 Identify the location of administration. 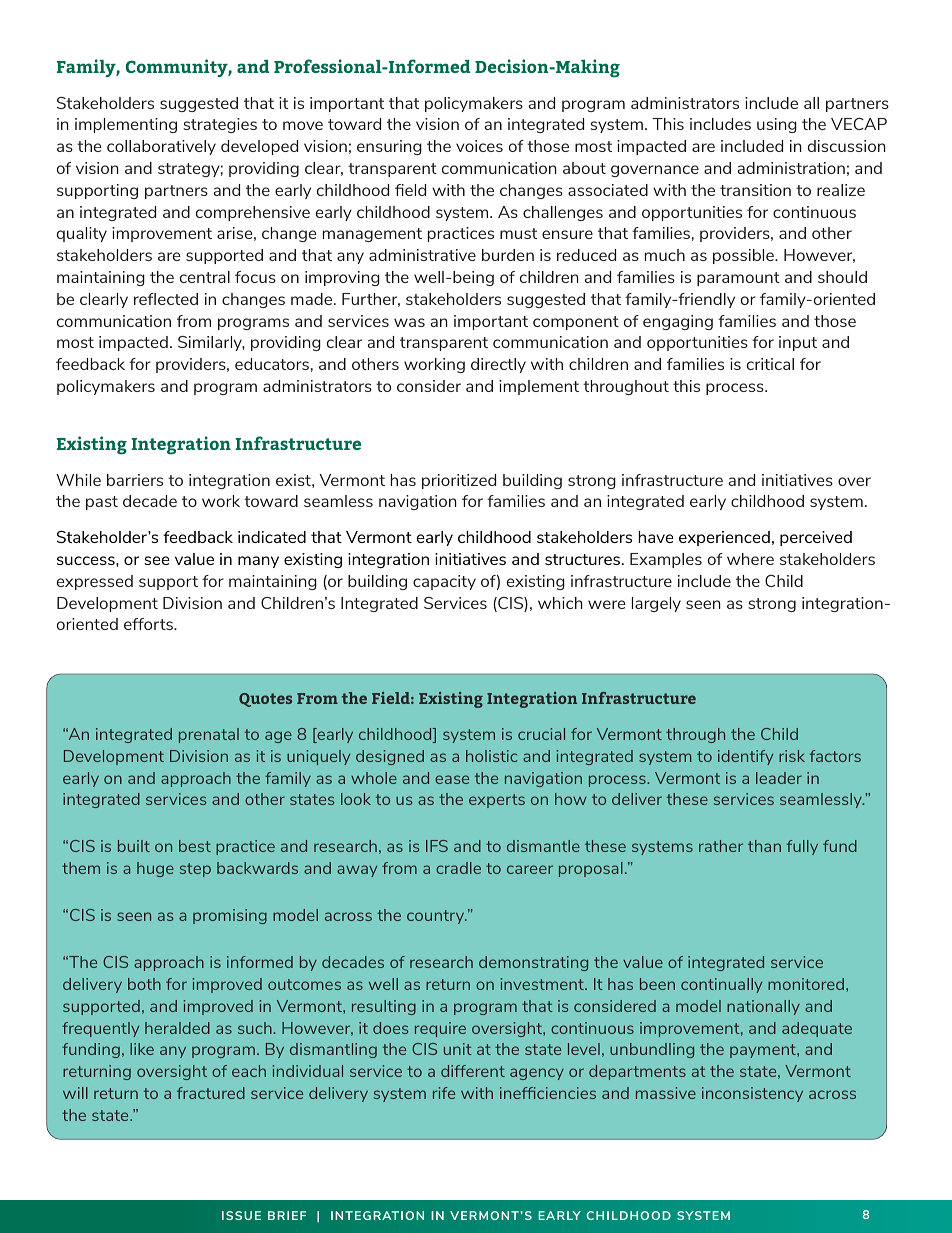
(791, 168).
